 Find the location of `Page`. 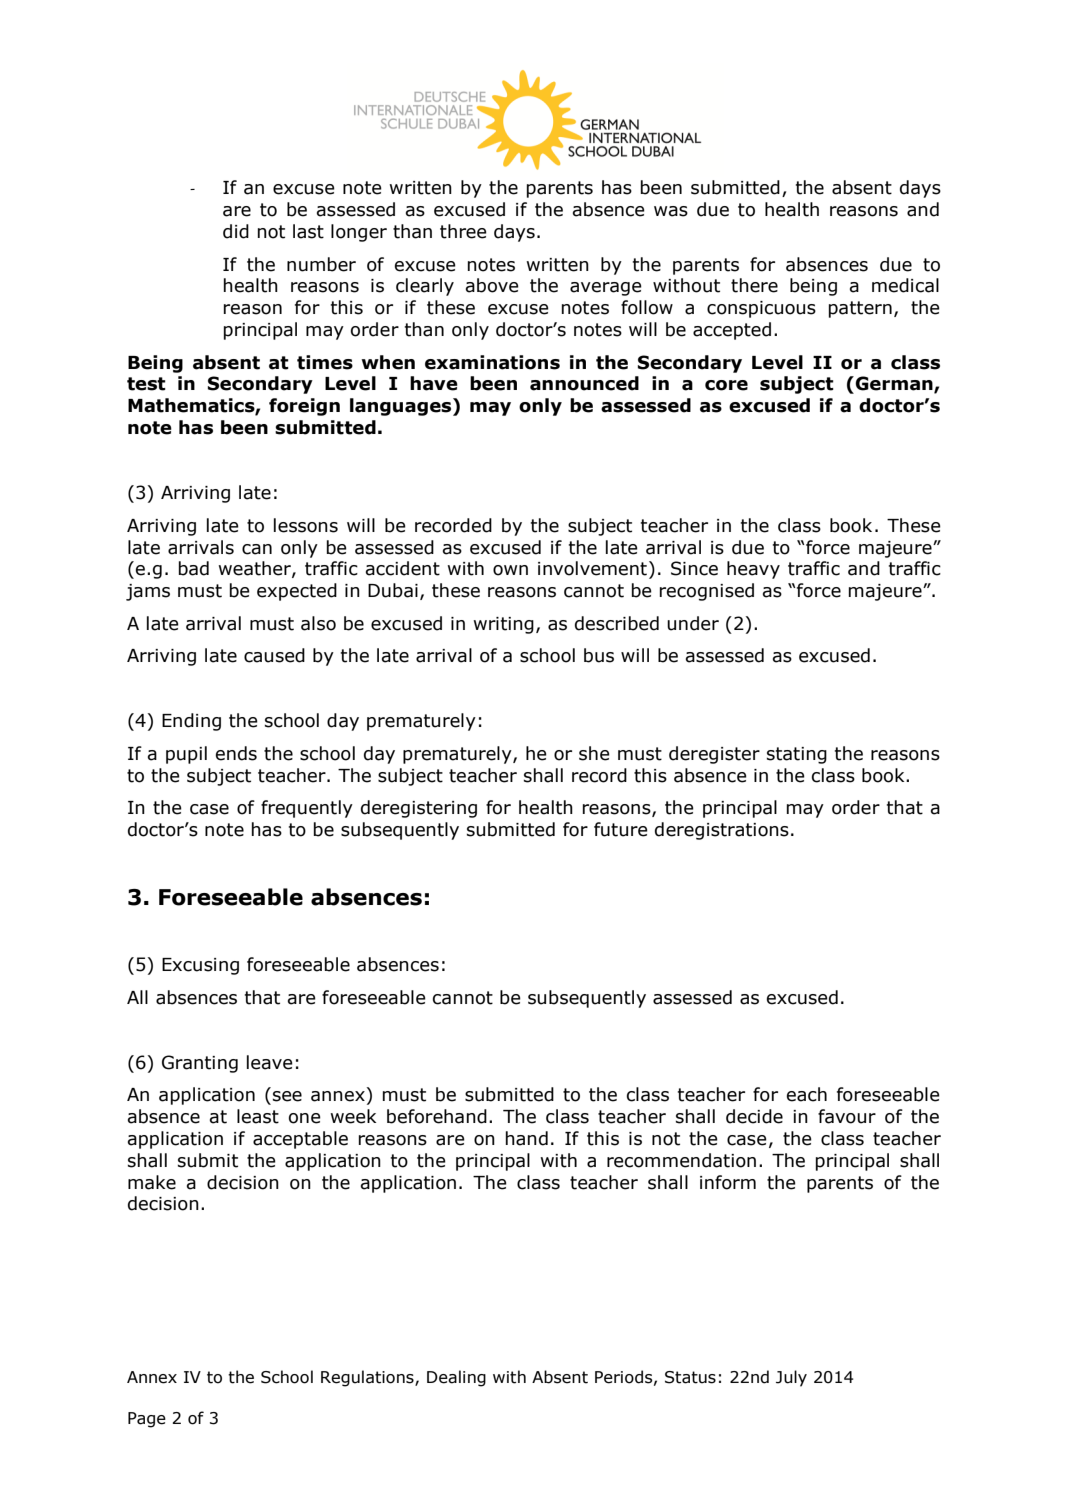

Page is located at coordinates (147, 1420).
